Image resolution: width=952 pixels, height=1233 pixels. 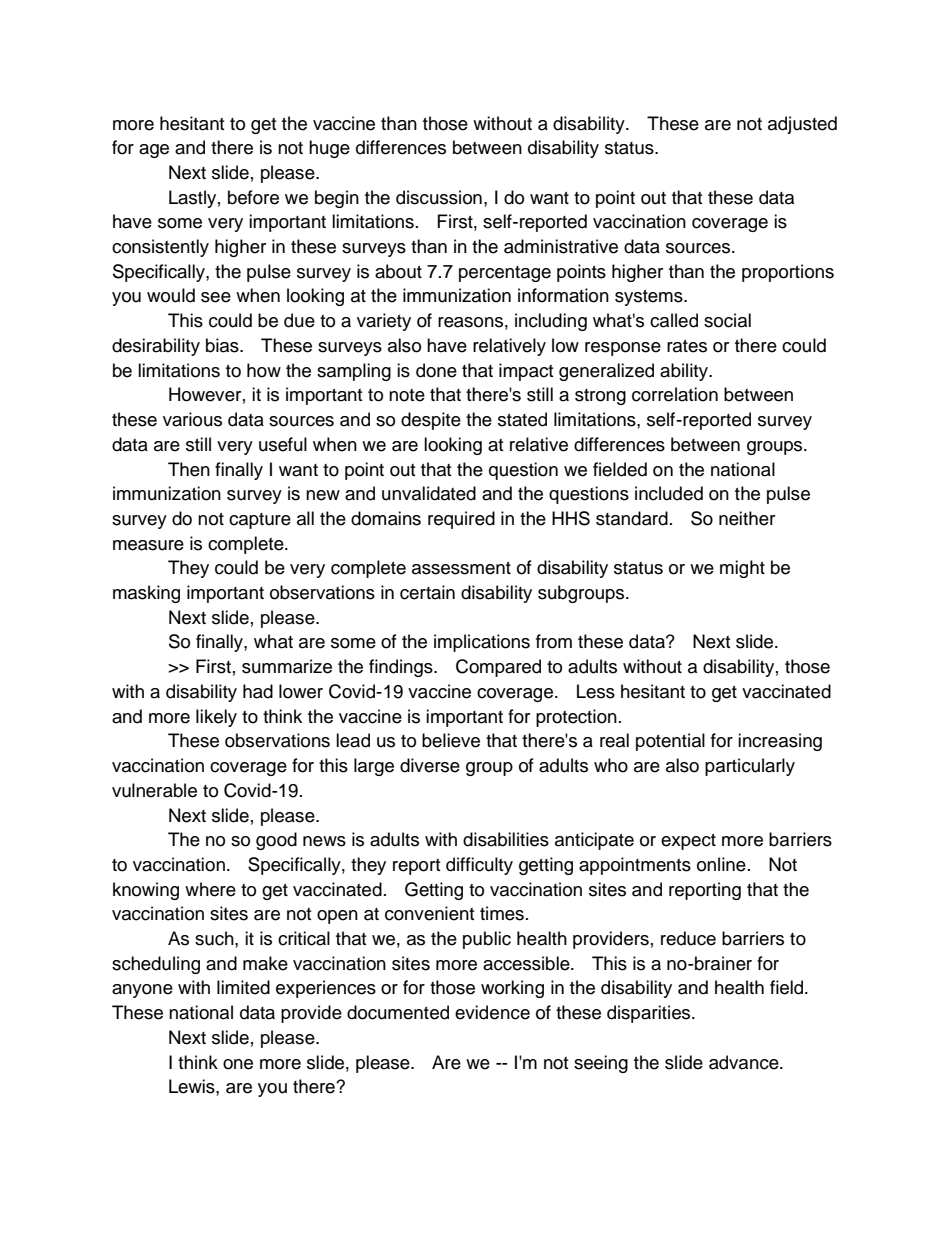 I want to click on likely, so click(x=216, y=718).
